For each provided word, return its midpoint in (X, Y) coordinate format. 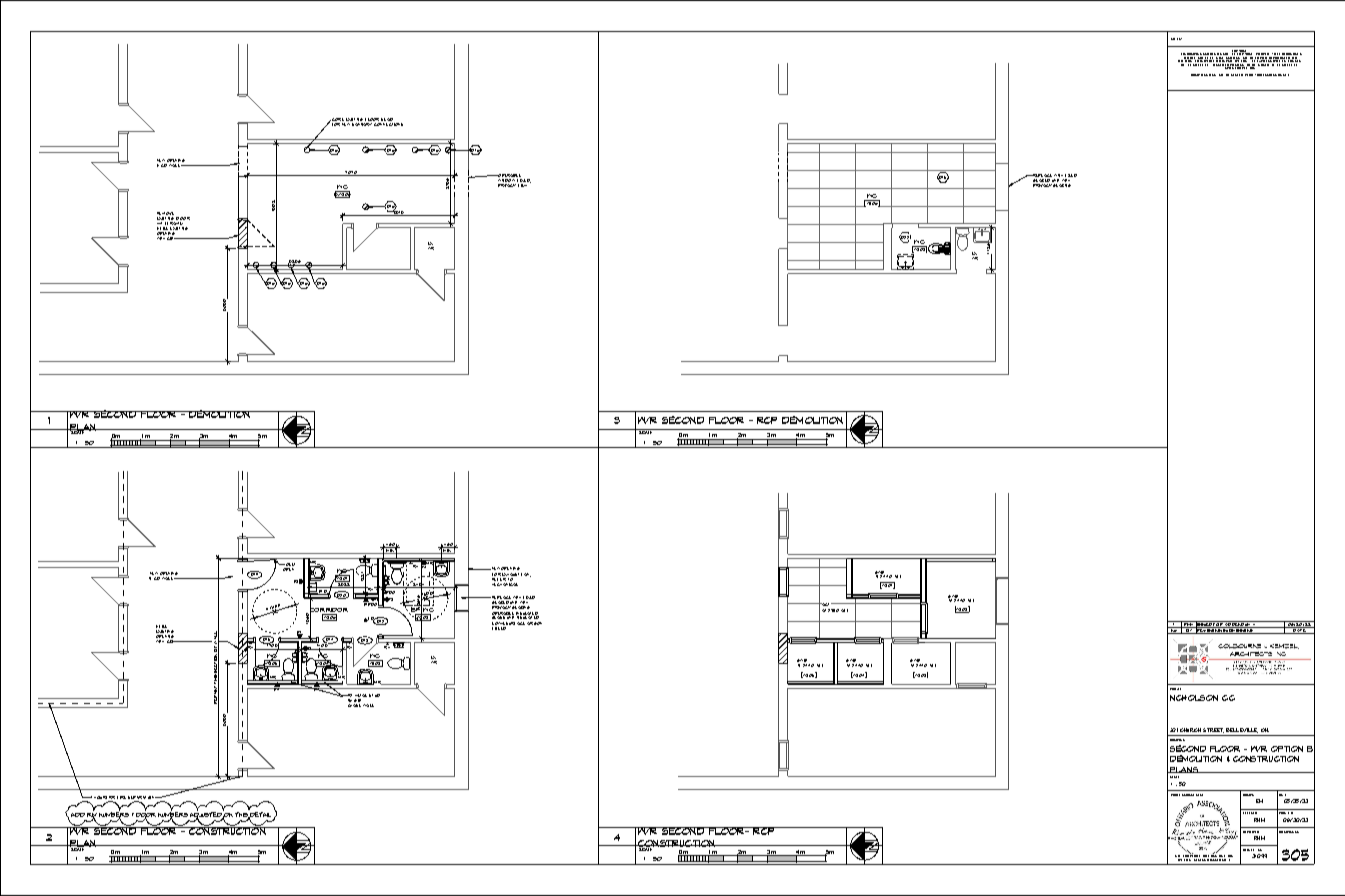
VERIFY (1250, 75)
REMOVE (165, 213)
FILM (523, 184)
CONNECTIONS (388, 124)
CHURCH (1190, 730)
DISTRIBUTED (1189, 61)
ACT (826, 604)
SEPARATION (142, 797)
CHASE (354, 704)
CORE (337, 121)
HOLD (288, 566)
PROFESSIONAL (1182, 795)
